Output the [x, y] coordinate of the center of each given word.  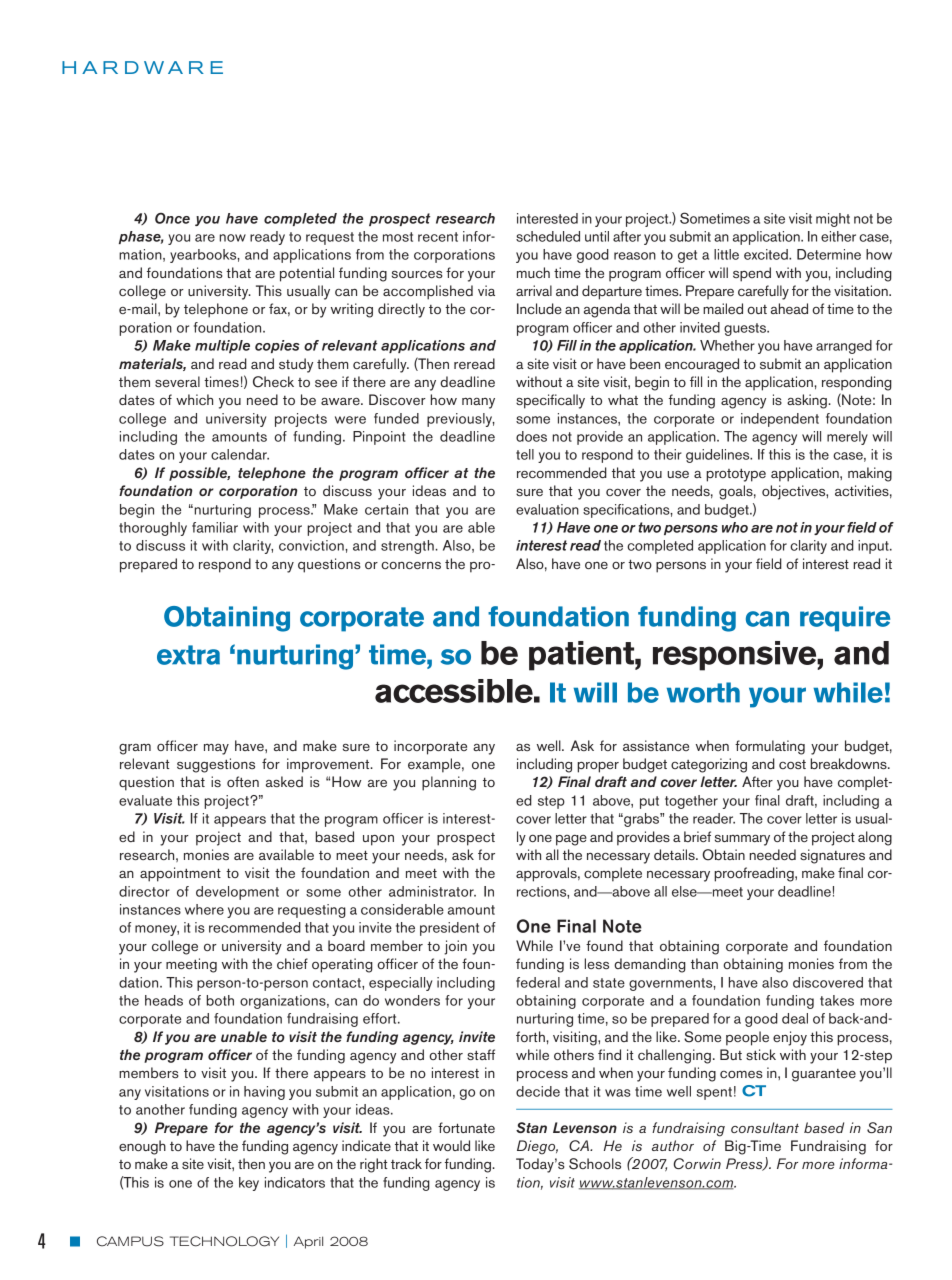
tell [525, 454]
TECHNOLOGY [224, 1241]
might [833, 220]
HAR [90, 67]
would [451, 1145]
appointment [180, 874]
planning [449, 783]
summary [742, 840]
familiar [215, 527]
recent [438, 237]
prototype [736, 475]
